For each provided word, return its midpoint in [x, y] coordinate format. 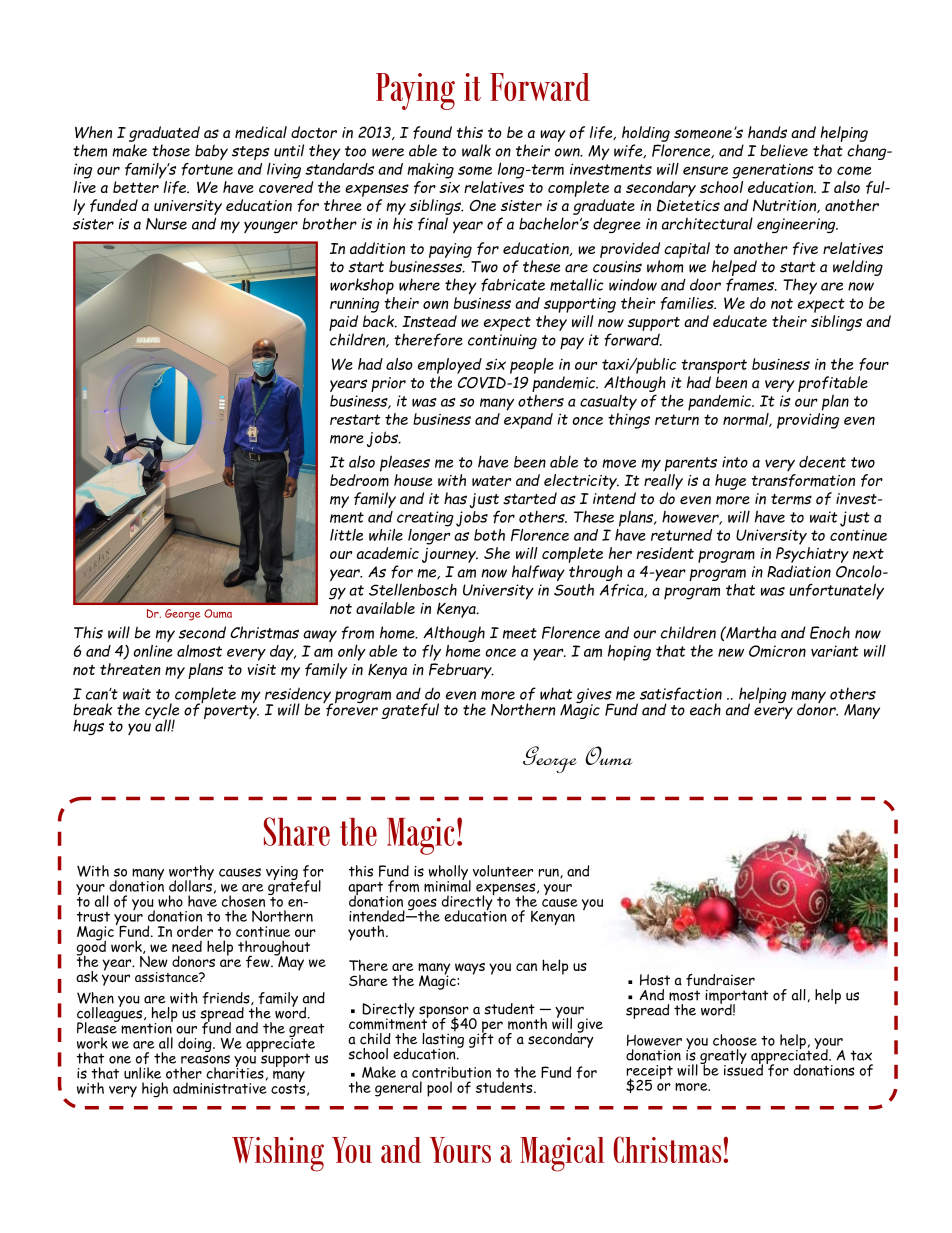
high [155, 1090]
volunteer [503, 871]
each [705, 709]
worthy [191, 874]
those [171, 150]
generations [773, 171]
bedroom [359, 479]
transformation [803, 479]
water [491, 480]
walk [476, 150]
